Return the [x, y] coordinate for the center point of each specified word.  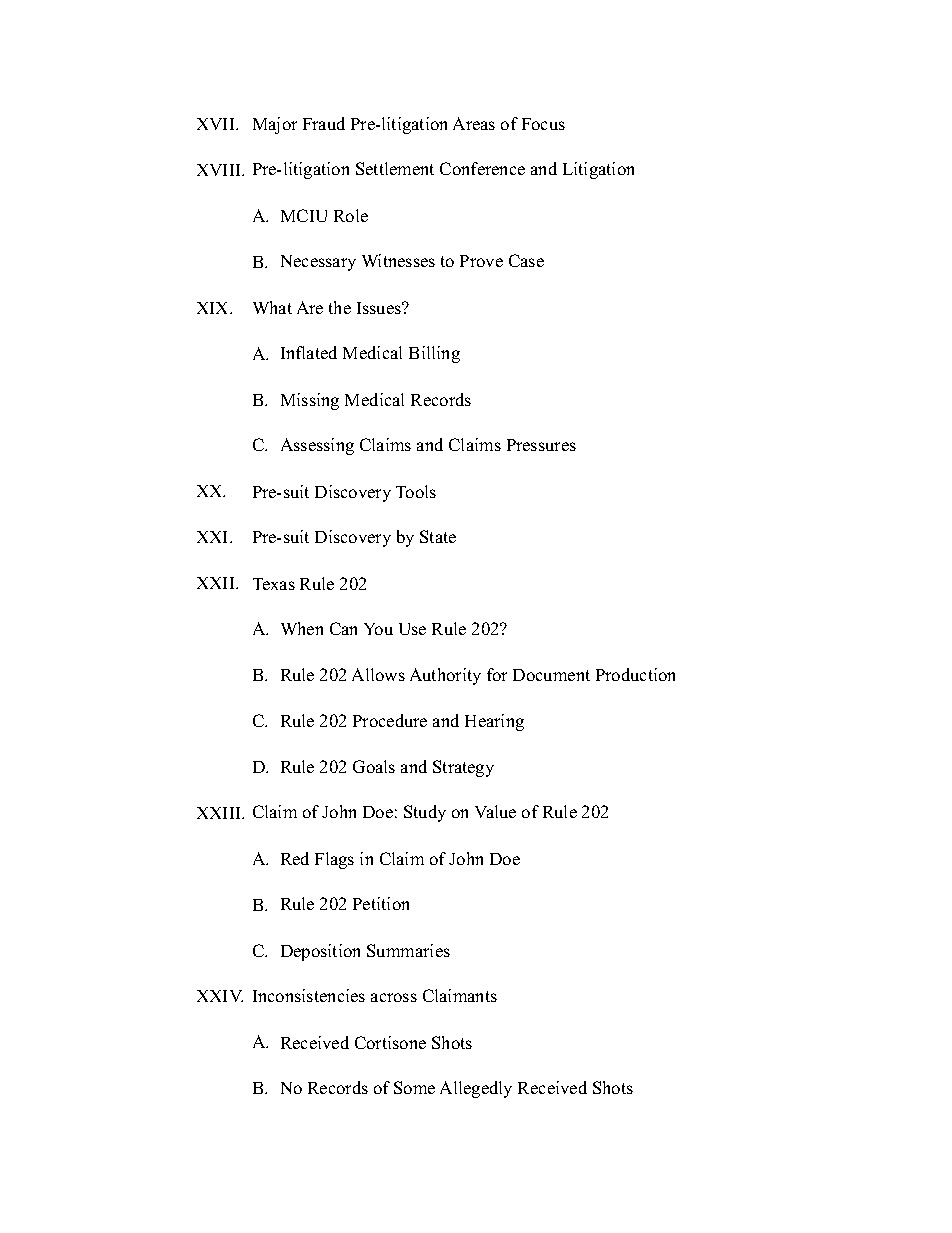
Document [551, 675]
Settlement [395, 168]
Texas [274, 584]
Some [414, 1087]
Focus [543, 124]
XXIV [220, 996]
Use [412, 629]
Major [275, 125]
